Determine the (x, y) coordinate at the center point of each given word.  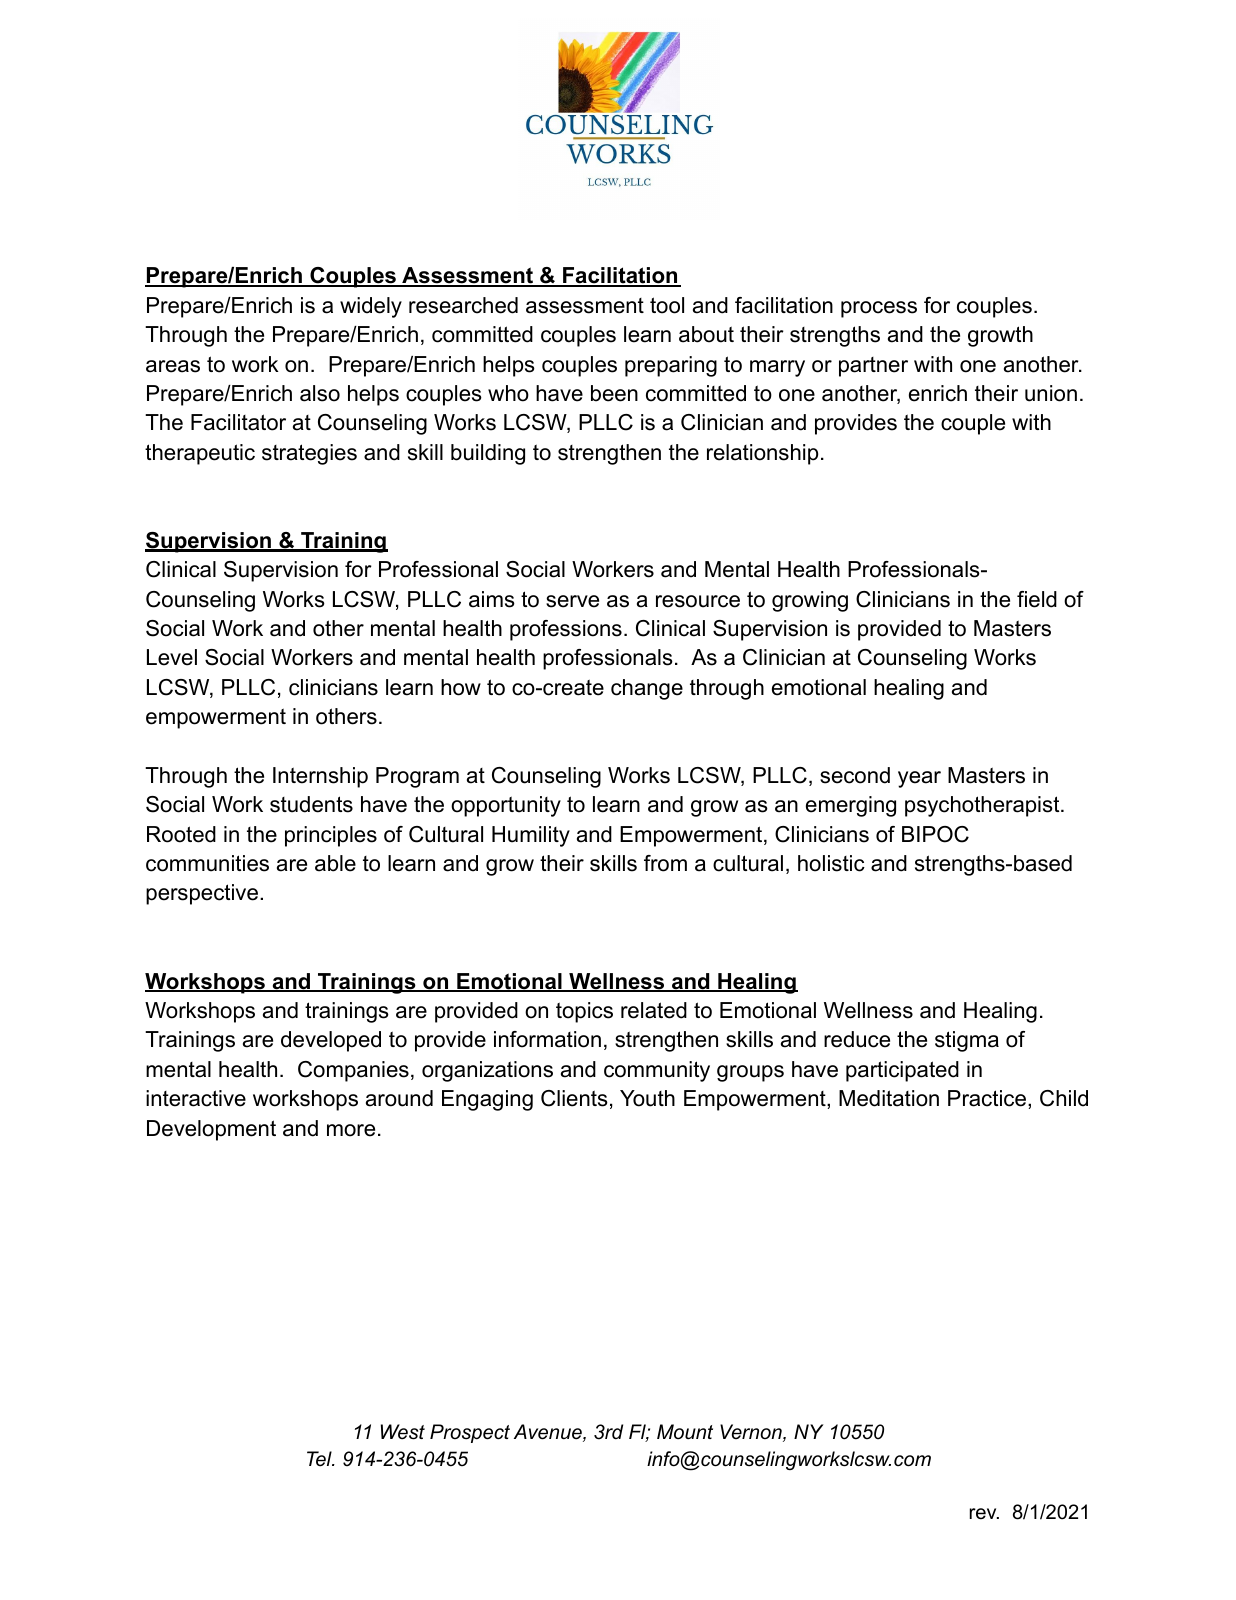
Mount (685, 1432)
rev (984, 1514)
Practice (987, 1098)
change (647, 689)
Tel (320, 1459)
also (320, 393)
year (919, 779)
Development (211, 1130)
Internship (320, 777)
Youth (647, 1098)
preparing (671, 366)
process (879, 309)
